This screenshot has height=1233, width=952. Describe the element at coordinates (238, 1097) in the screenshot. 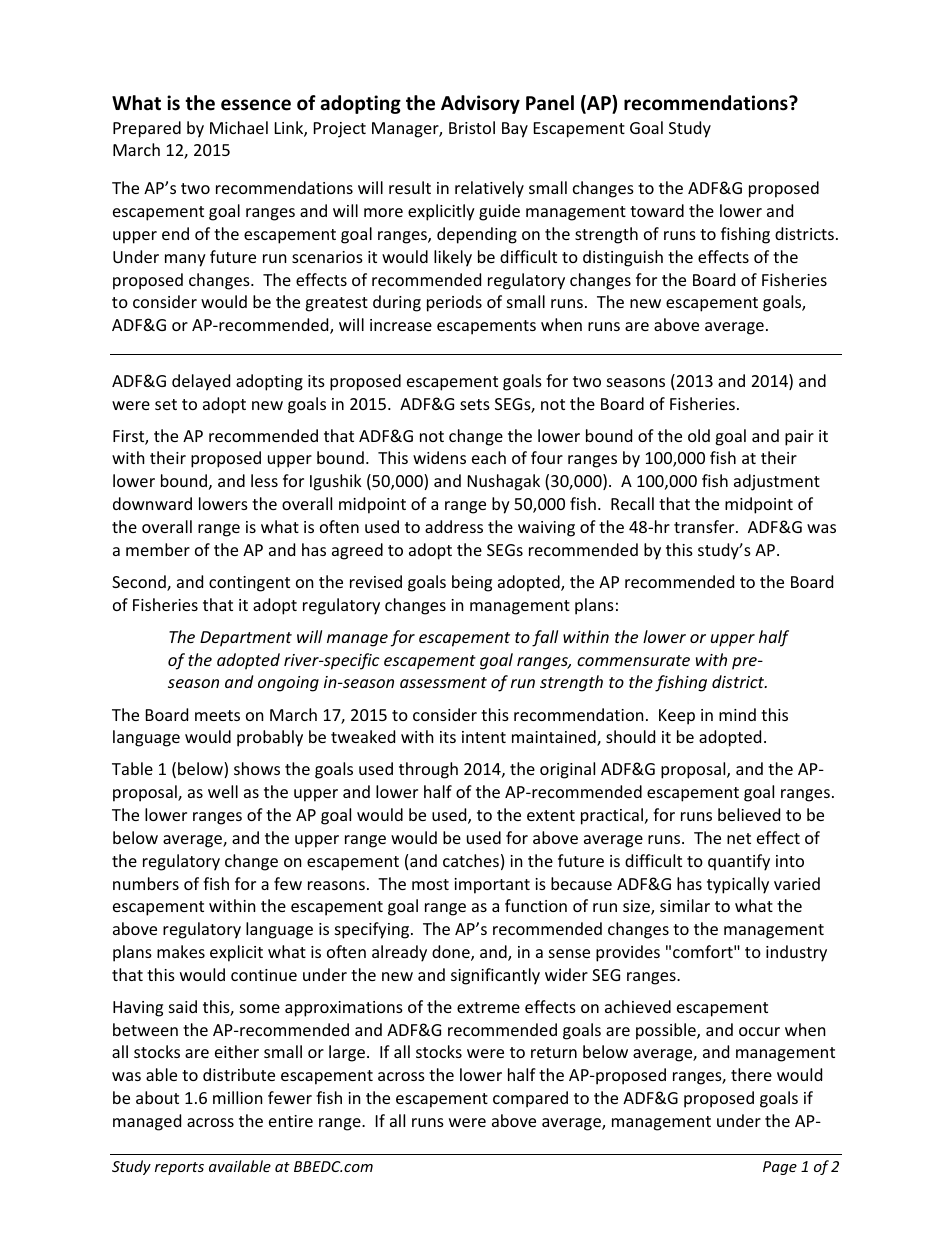

I see `million` at that location.
